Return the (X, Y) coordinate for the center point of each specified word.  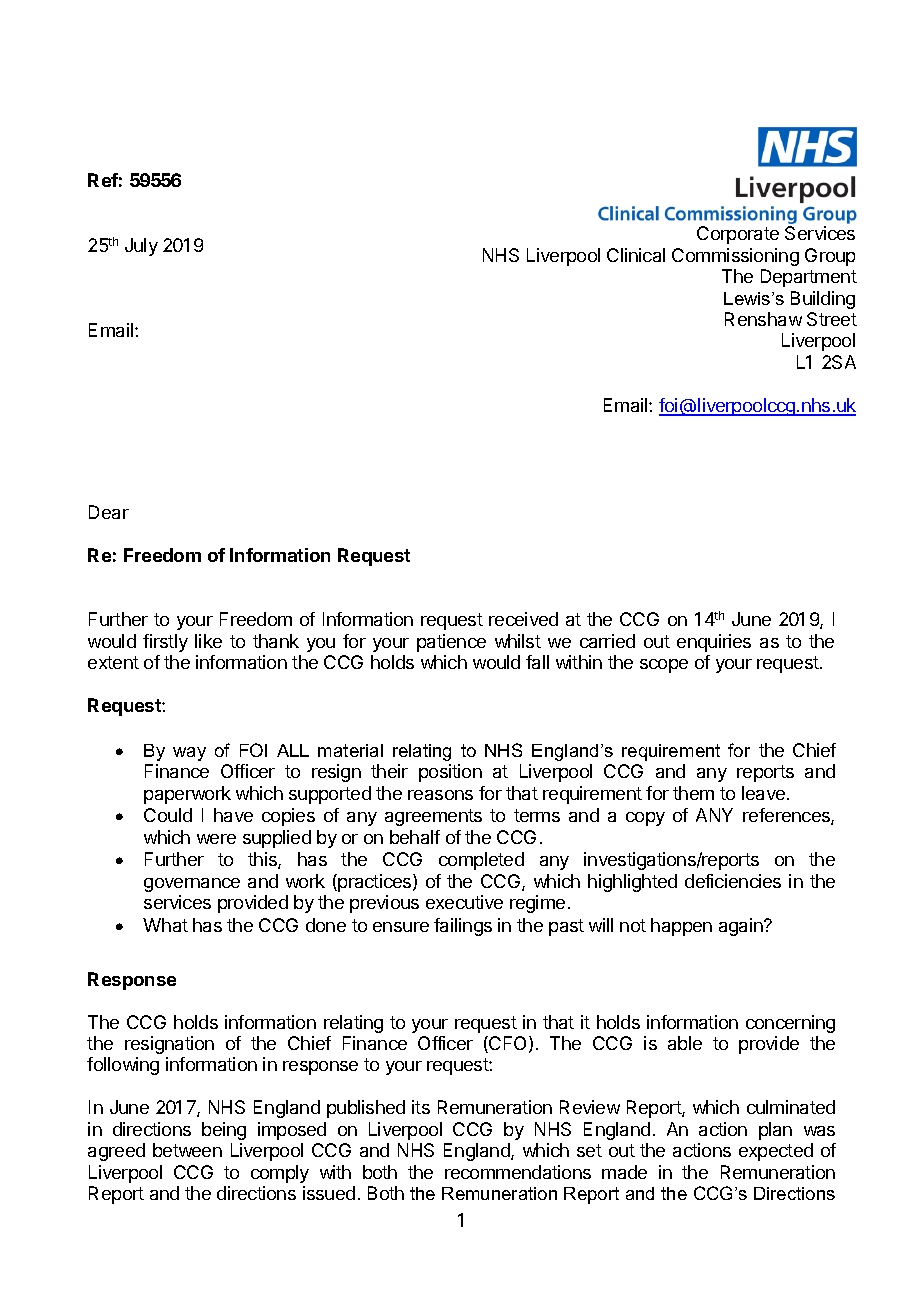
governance (192, 885)
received (523, 619)
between (187, 1150)
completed (481, 861)
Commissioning (735, 257)
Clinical (636, 255)
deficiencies (733, 881)
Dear (109, 512)
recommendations (518, 1172)
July (141, 247)
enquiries (714, 643)
